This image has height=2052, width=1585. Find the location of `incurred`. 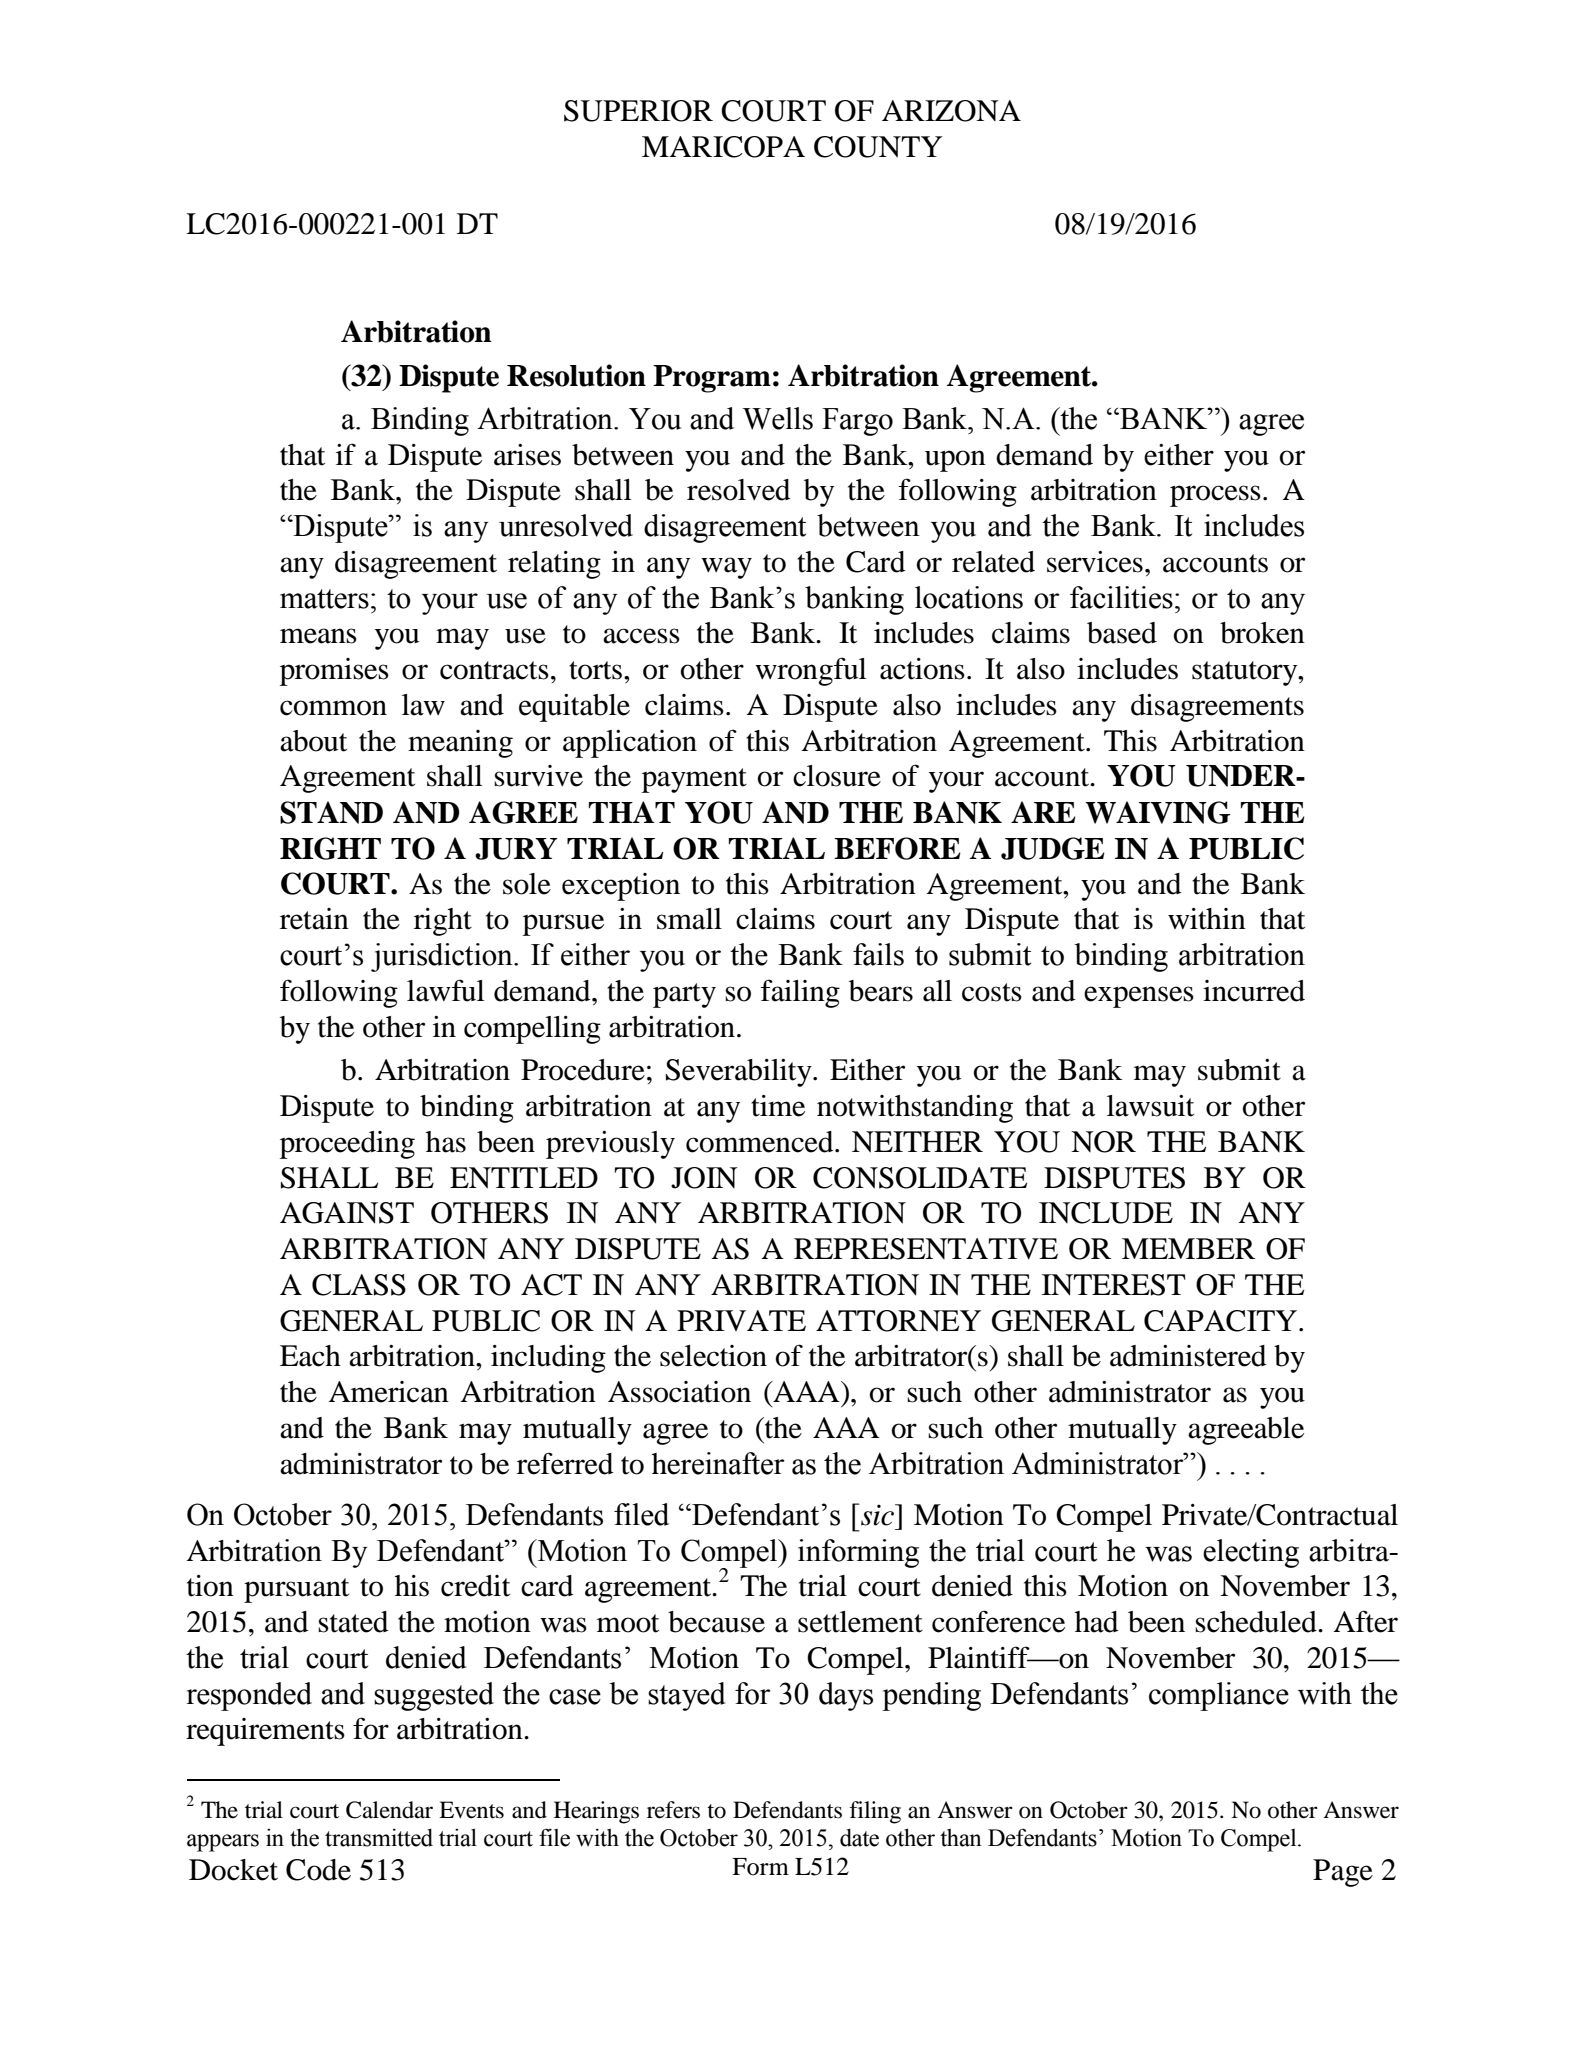

incurred is located at coordinates (1254, 991).
